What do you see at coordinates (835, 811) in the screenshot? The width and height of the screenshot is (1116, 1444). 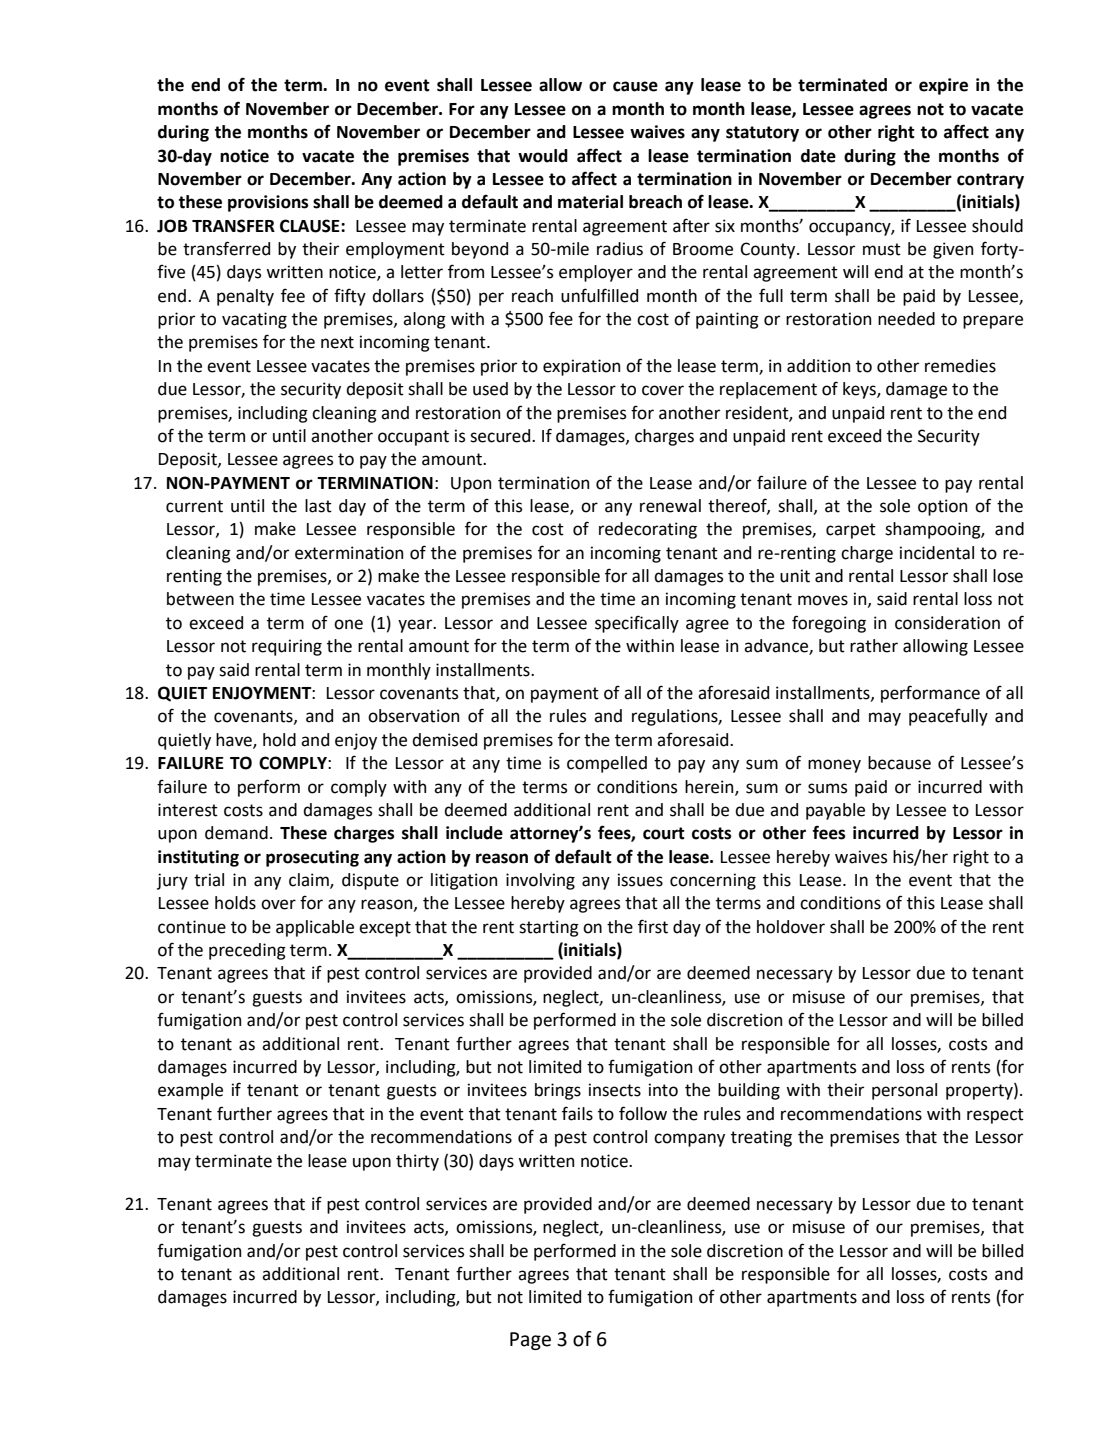 I see `payable` at bounding box center [835, 811].
